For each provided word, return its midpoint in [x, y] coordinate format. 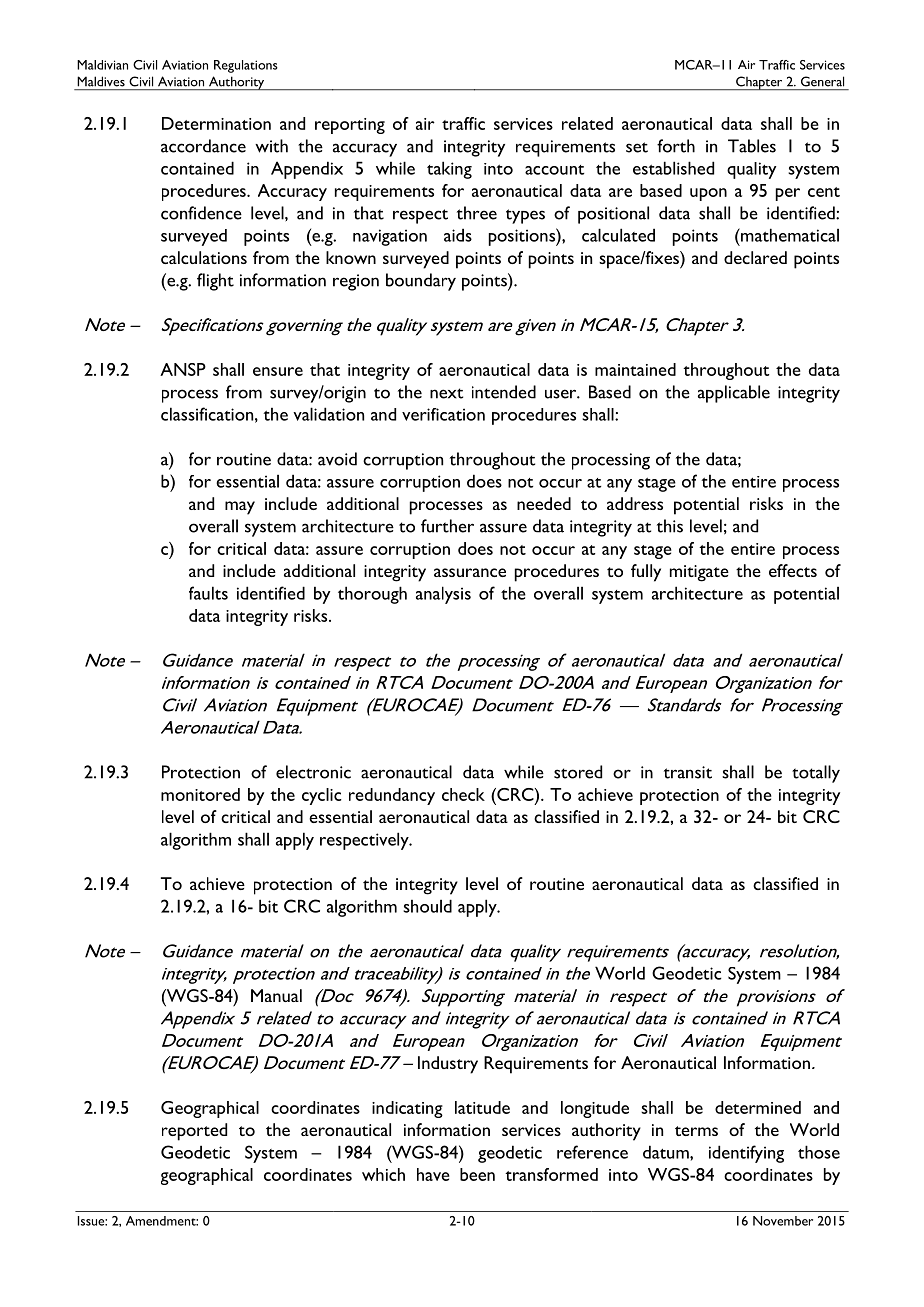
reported [194, 1132]
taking [449, 170]
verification [443, 414]
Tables [752, 146]
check [463, 794]
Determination [216, 123]
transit [688, 772]
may [240, 508]
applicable [734, 394]
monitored [200, 794]
